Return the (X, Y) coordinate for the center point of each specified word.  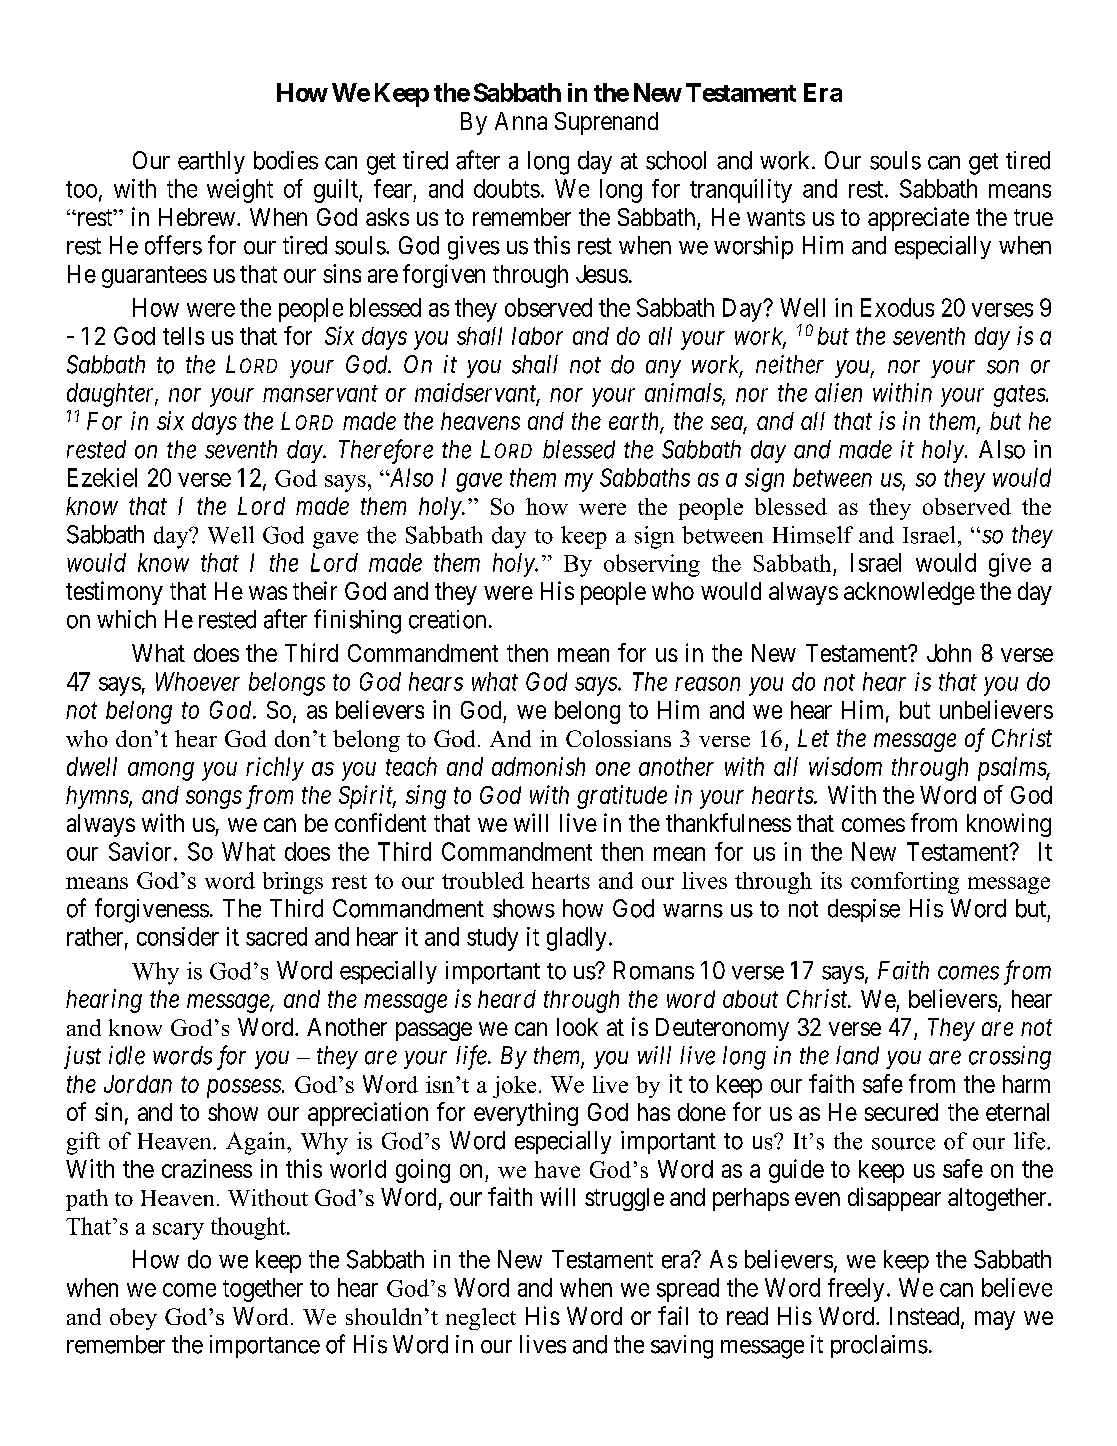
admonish (538, 766)
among (161, 771)
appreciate (918, 219)
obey (133, 1319)
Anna (521, 121)
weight (240, 191)
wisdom (845, 766)
